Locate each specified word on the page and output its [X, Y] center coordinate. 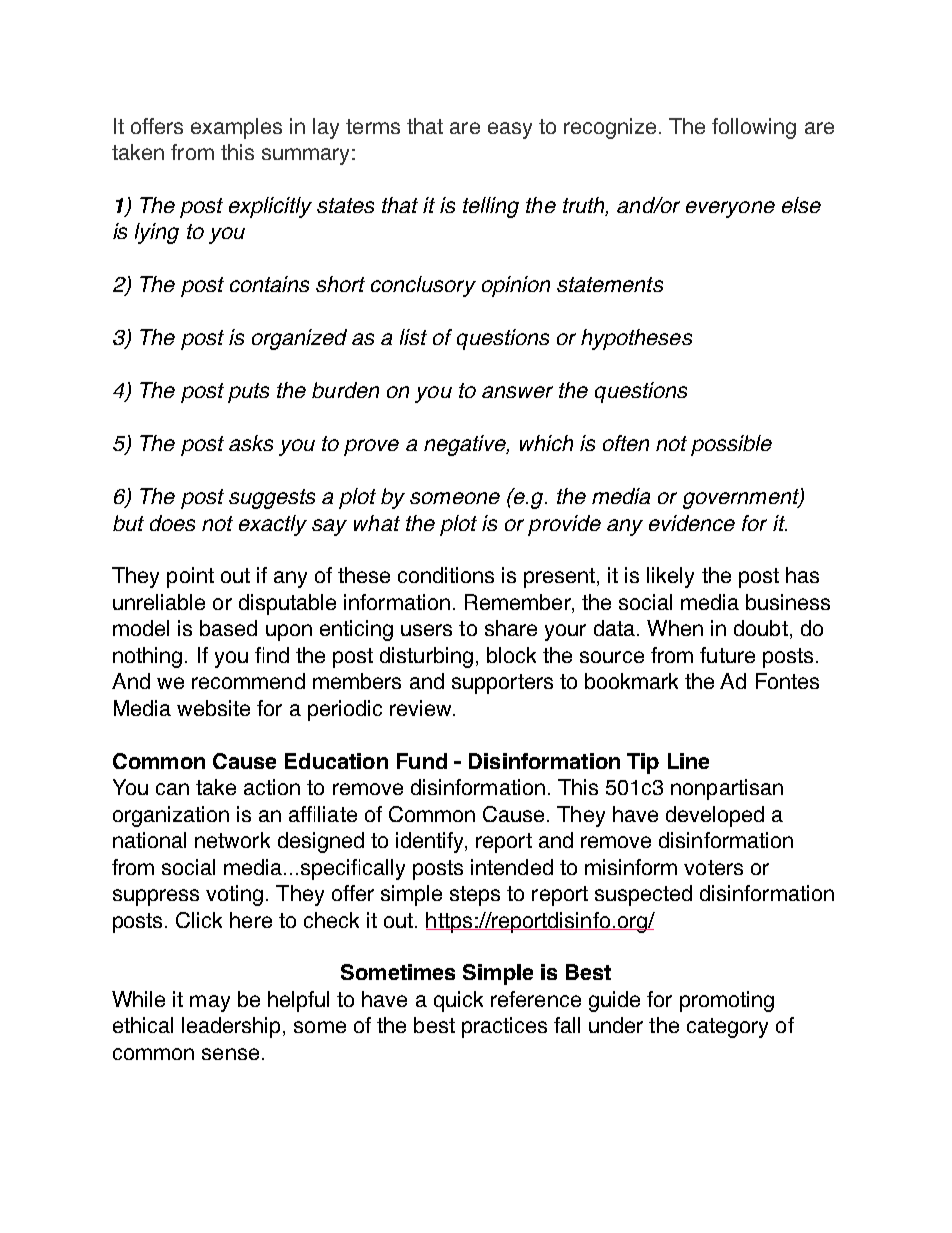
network [232, 840]
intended [512, 867]
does [172, 523]
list [413, 337]
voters [713, 867]
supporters [502, 684]
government [742, 499]
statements [610, 284]
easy [510, 130]
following [754, 128]
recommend [248, 681]
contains [269, 284]
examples [236, 128]
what [377, 523]
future [727, 655]
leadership [231, 1027]
